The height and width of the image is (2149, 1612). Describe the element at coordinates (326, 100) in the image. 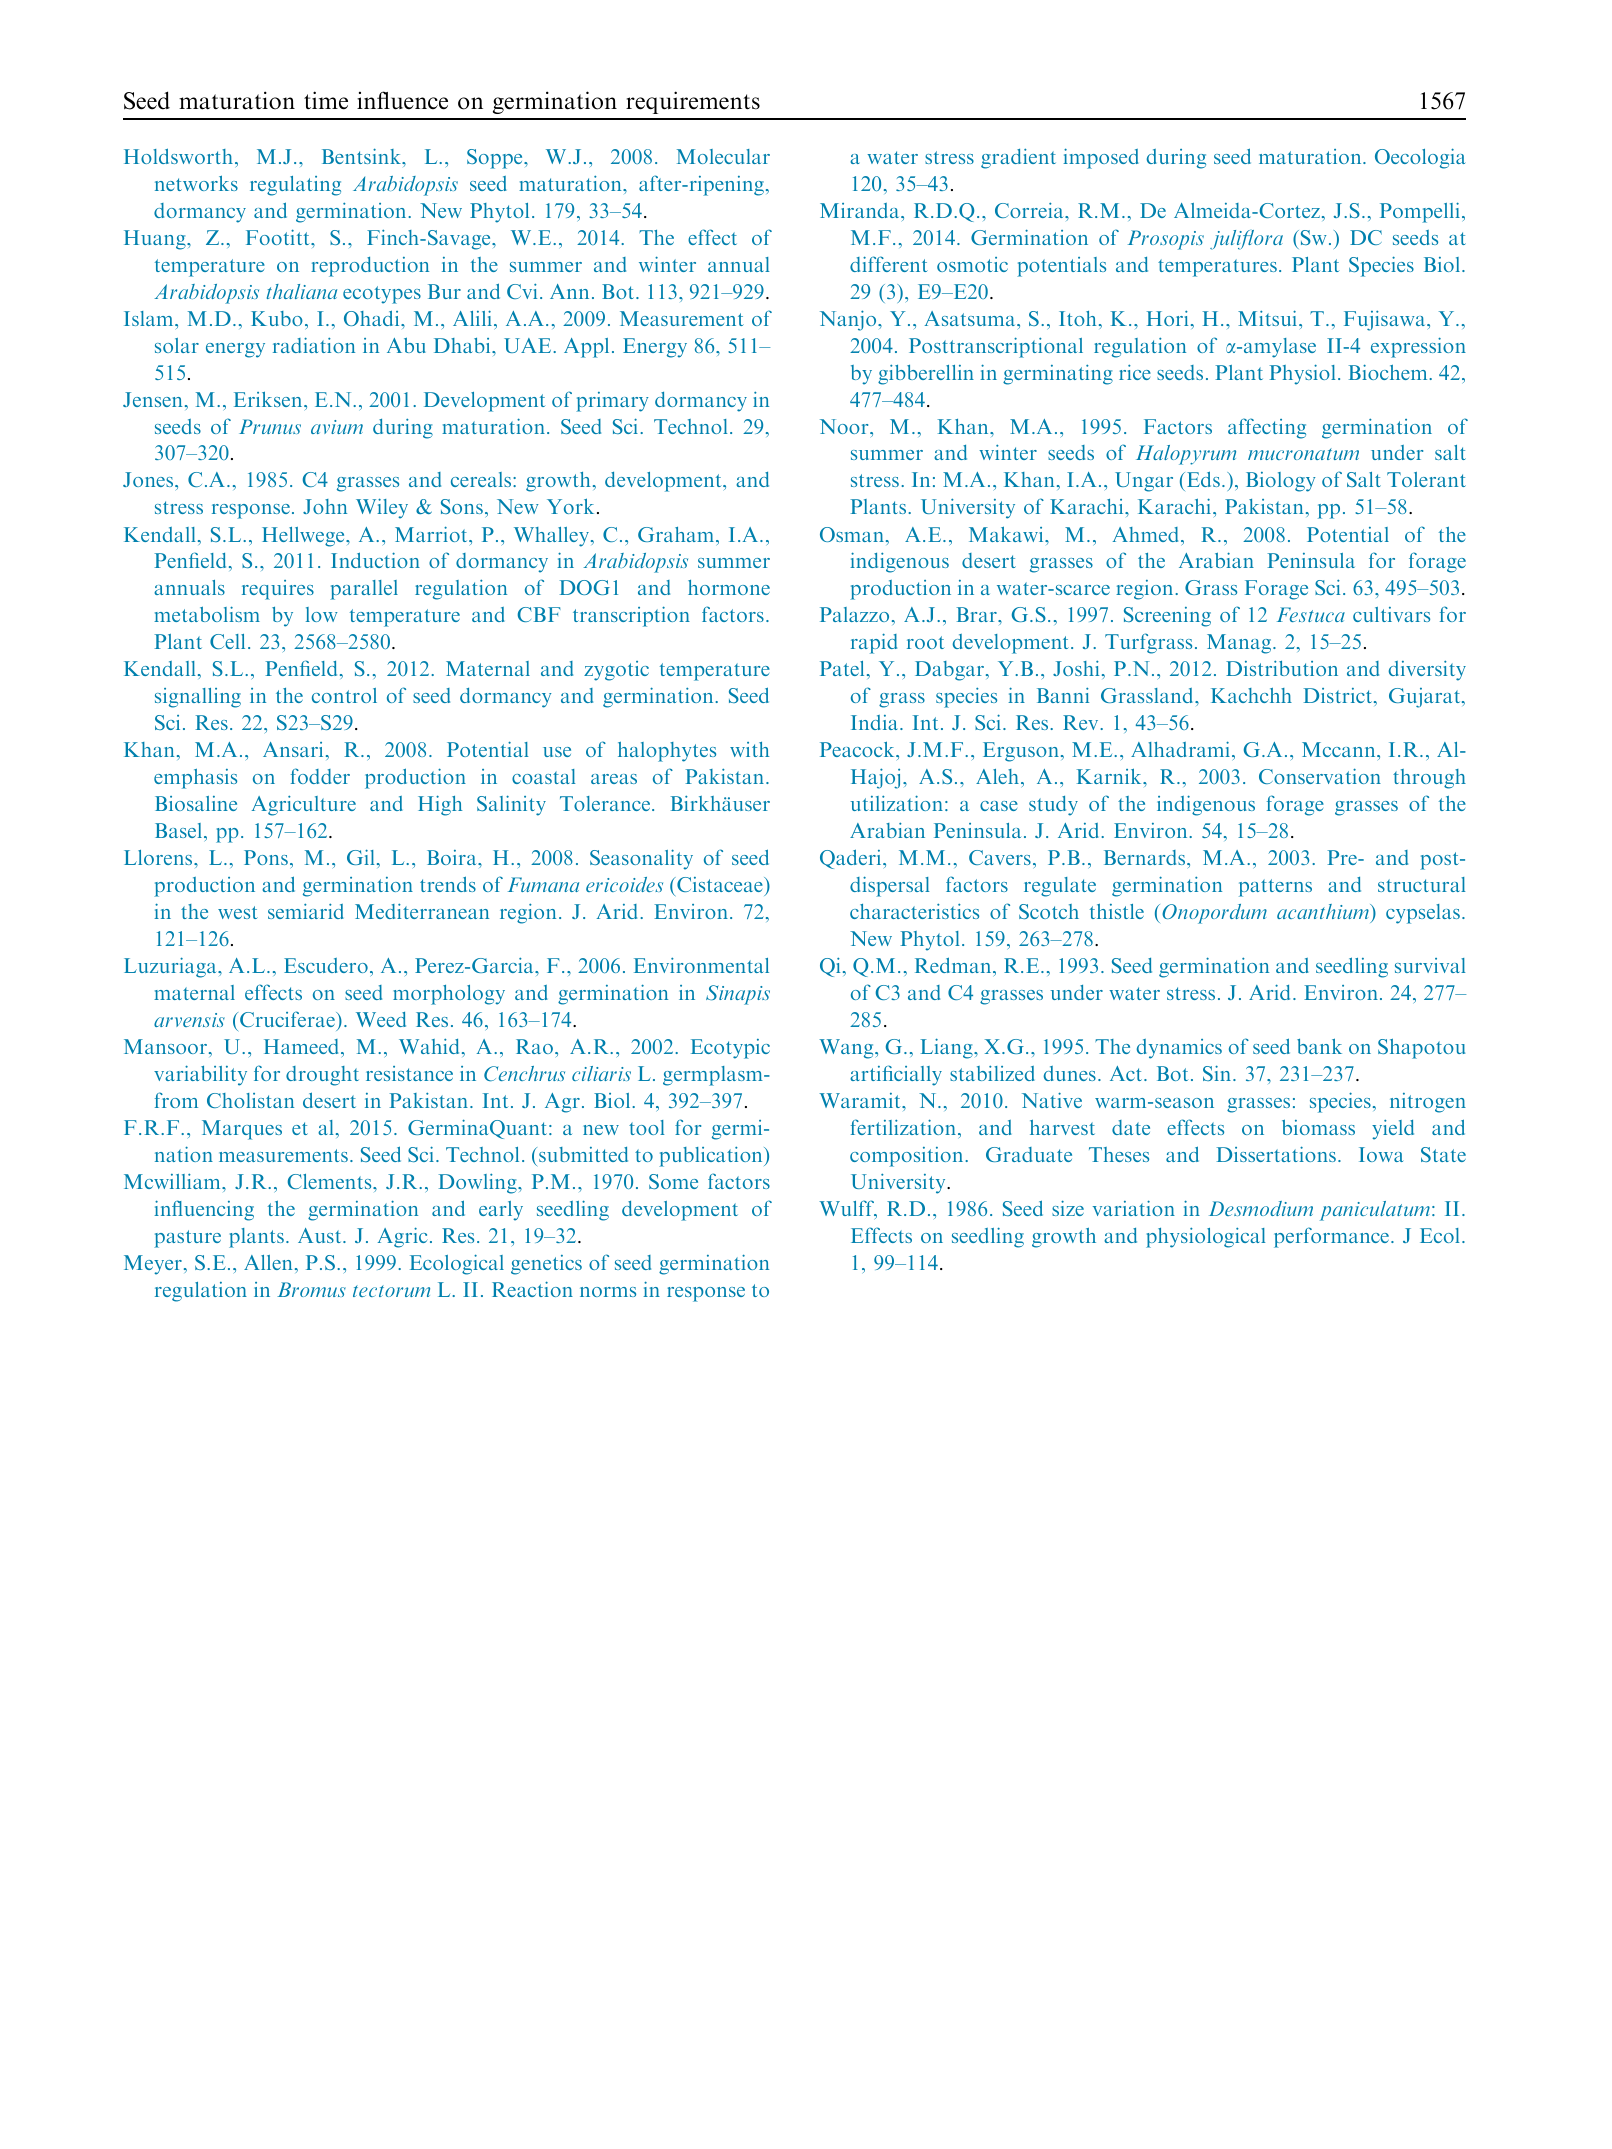

I see `time` at that location.
